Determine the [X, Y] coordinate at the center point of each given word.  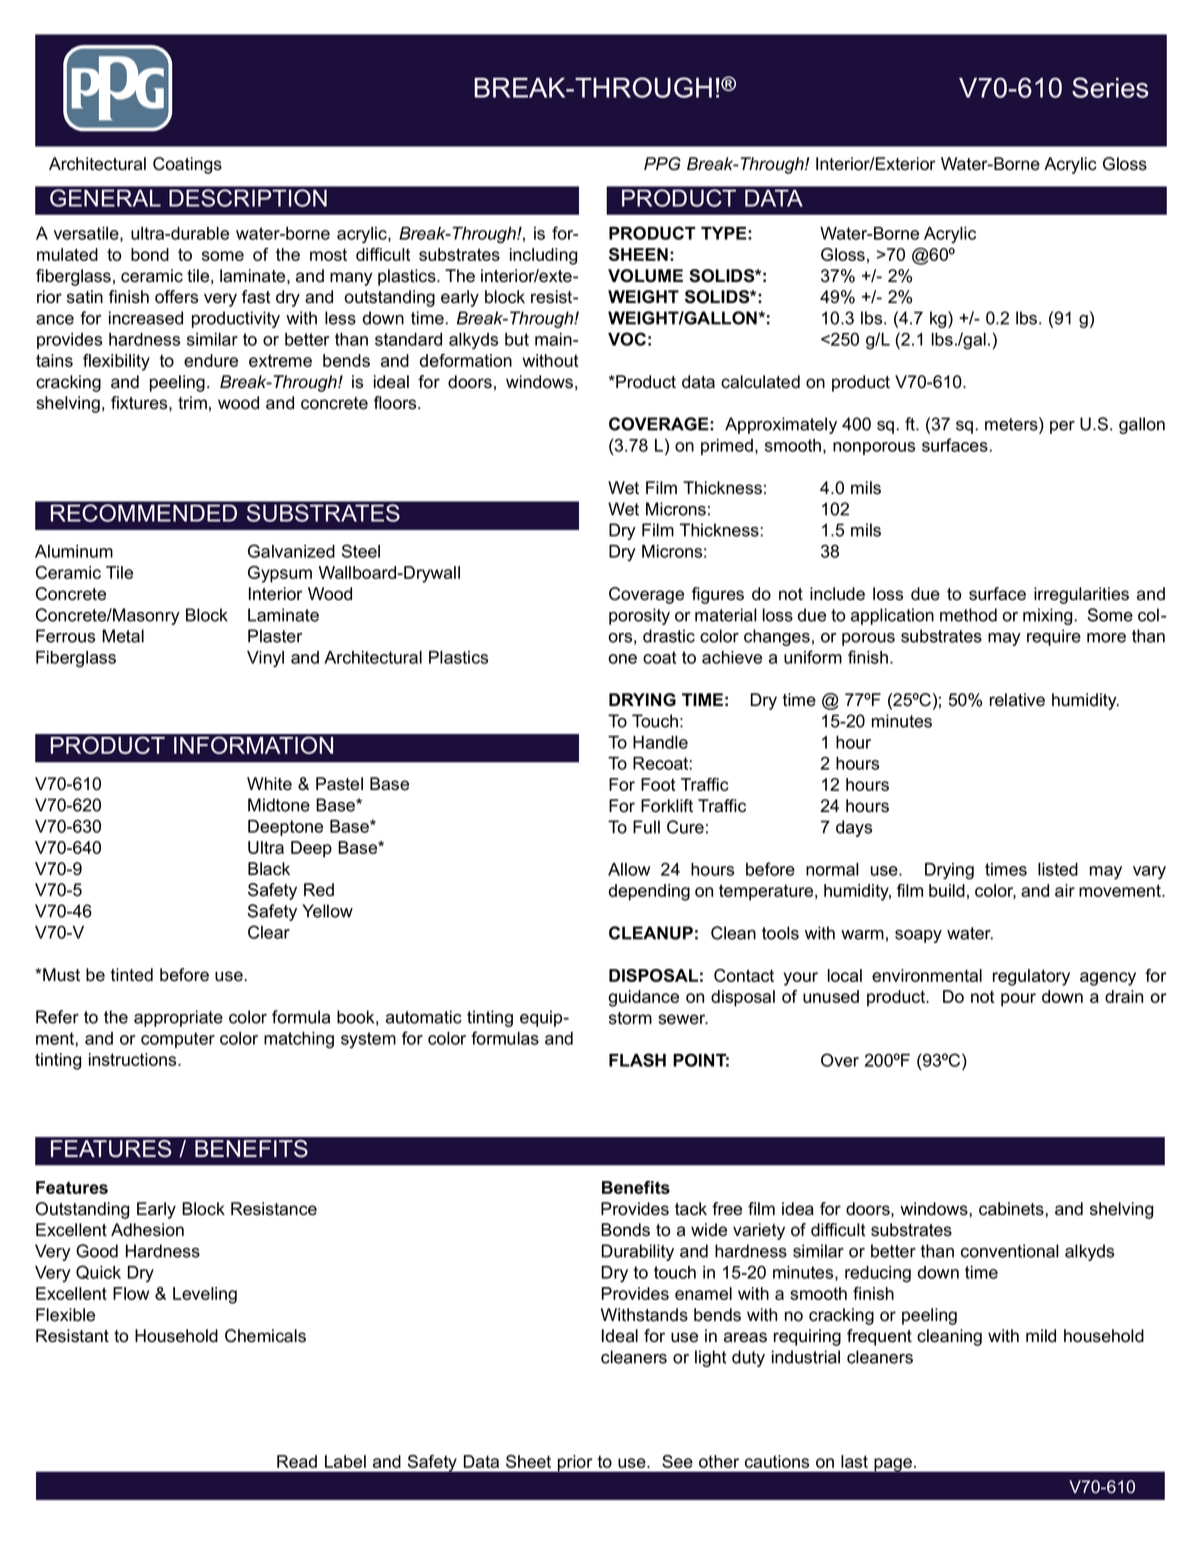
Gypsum [280, 574]
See [677, 1461]
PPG [662, 164]
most [328, 254]
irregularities [1081, 595]
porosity [639, 616]
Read [297, 1461]
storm [630, 1018]
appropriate [178, 1018]
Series [1110, 87]
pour [1018, 1000]
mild [1041, 1336]
